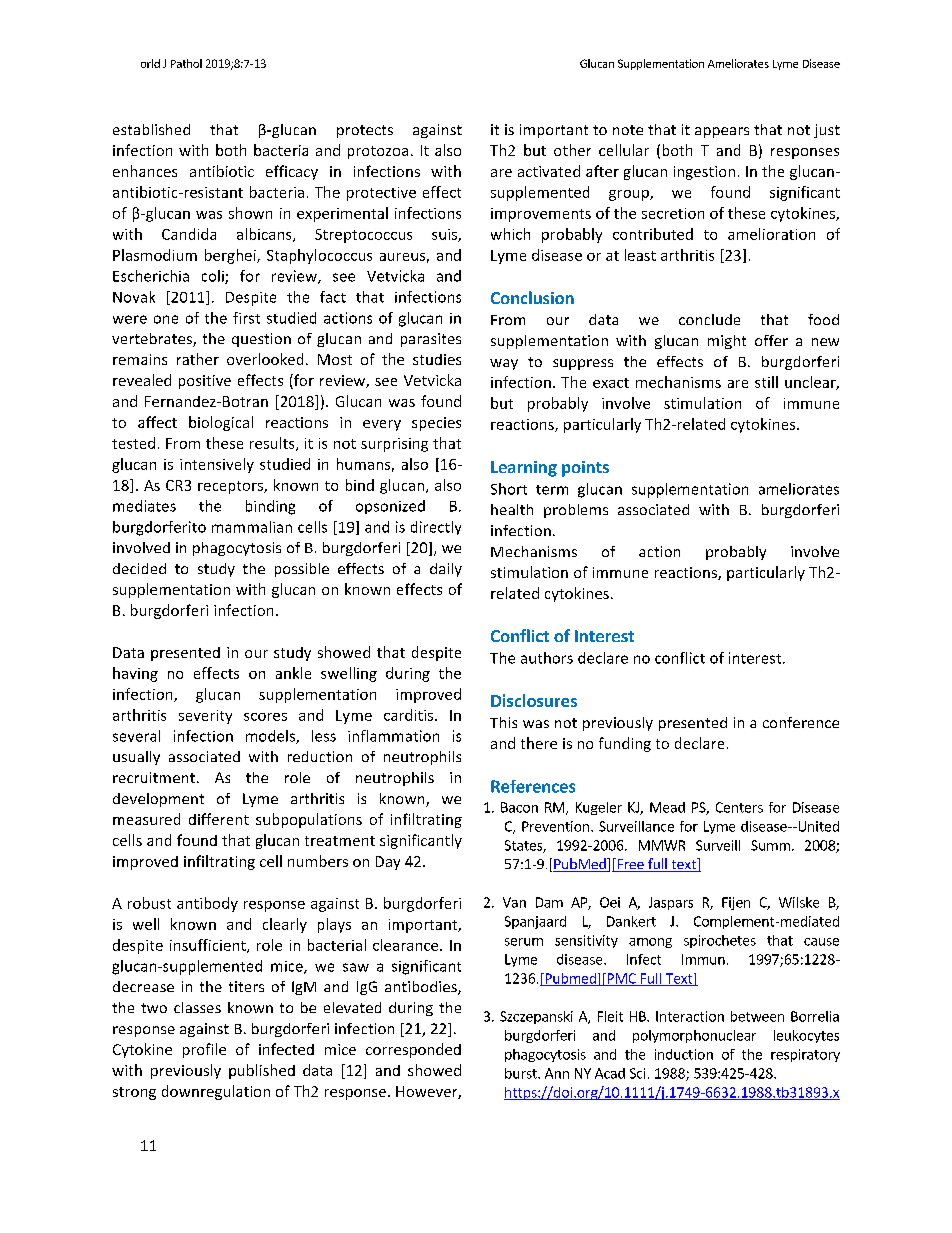 This image has height=1233, width=952. I want to click on other, so click(572, 150).
